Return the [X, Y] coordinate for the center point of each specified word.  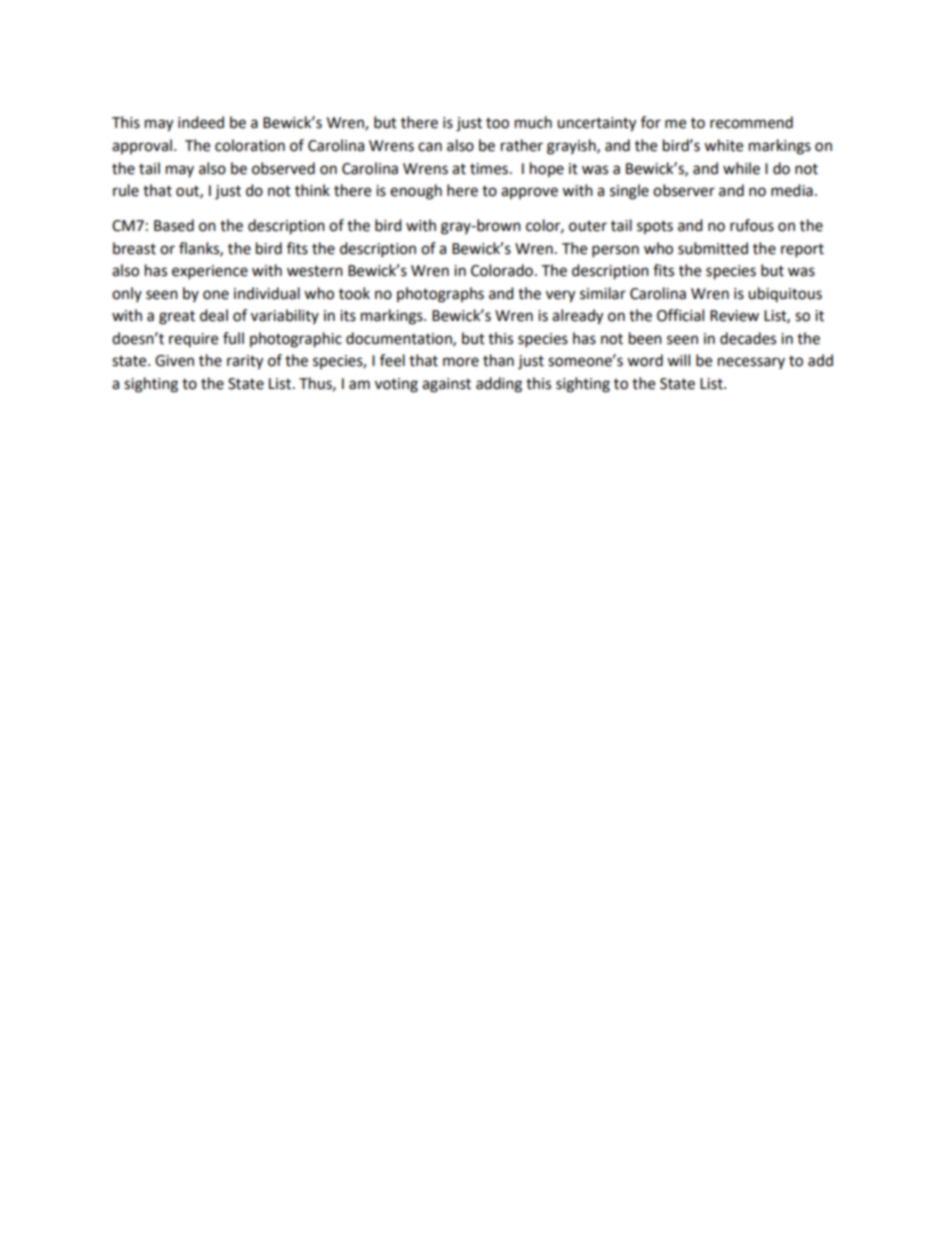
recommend [751, 122]
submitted [713, 248]
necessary [751, 363]
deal [214, 315]
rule [126, 190]
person [615, 251]
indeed [201, 122]
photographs [440, 295]
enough [416, 192]
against [446, 385]
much [533, 122]
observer [684, 190]
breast [134, 248]
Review [734, 316]
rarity [245, 362]
